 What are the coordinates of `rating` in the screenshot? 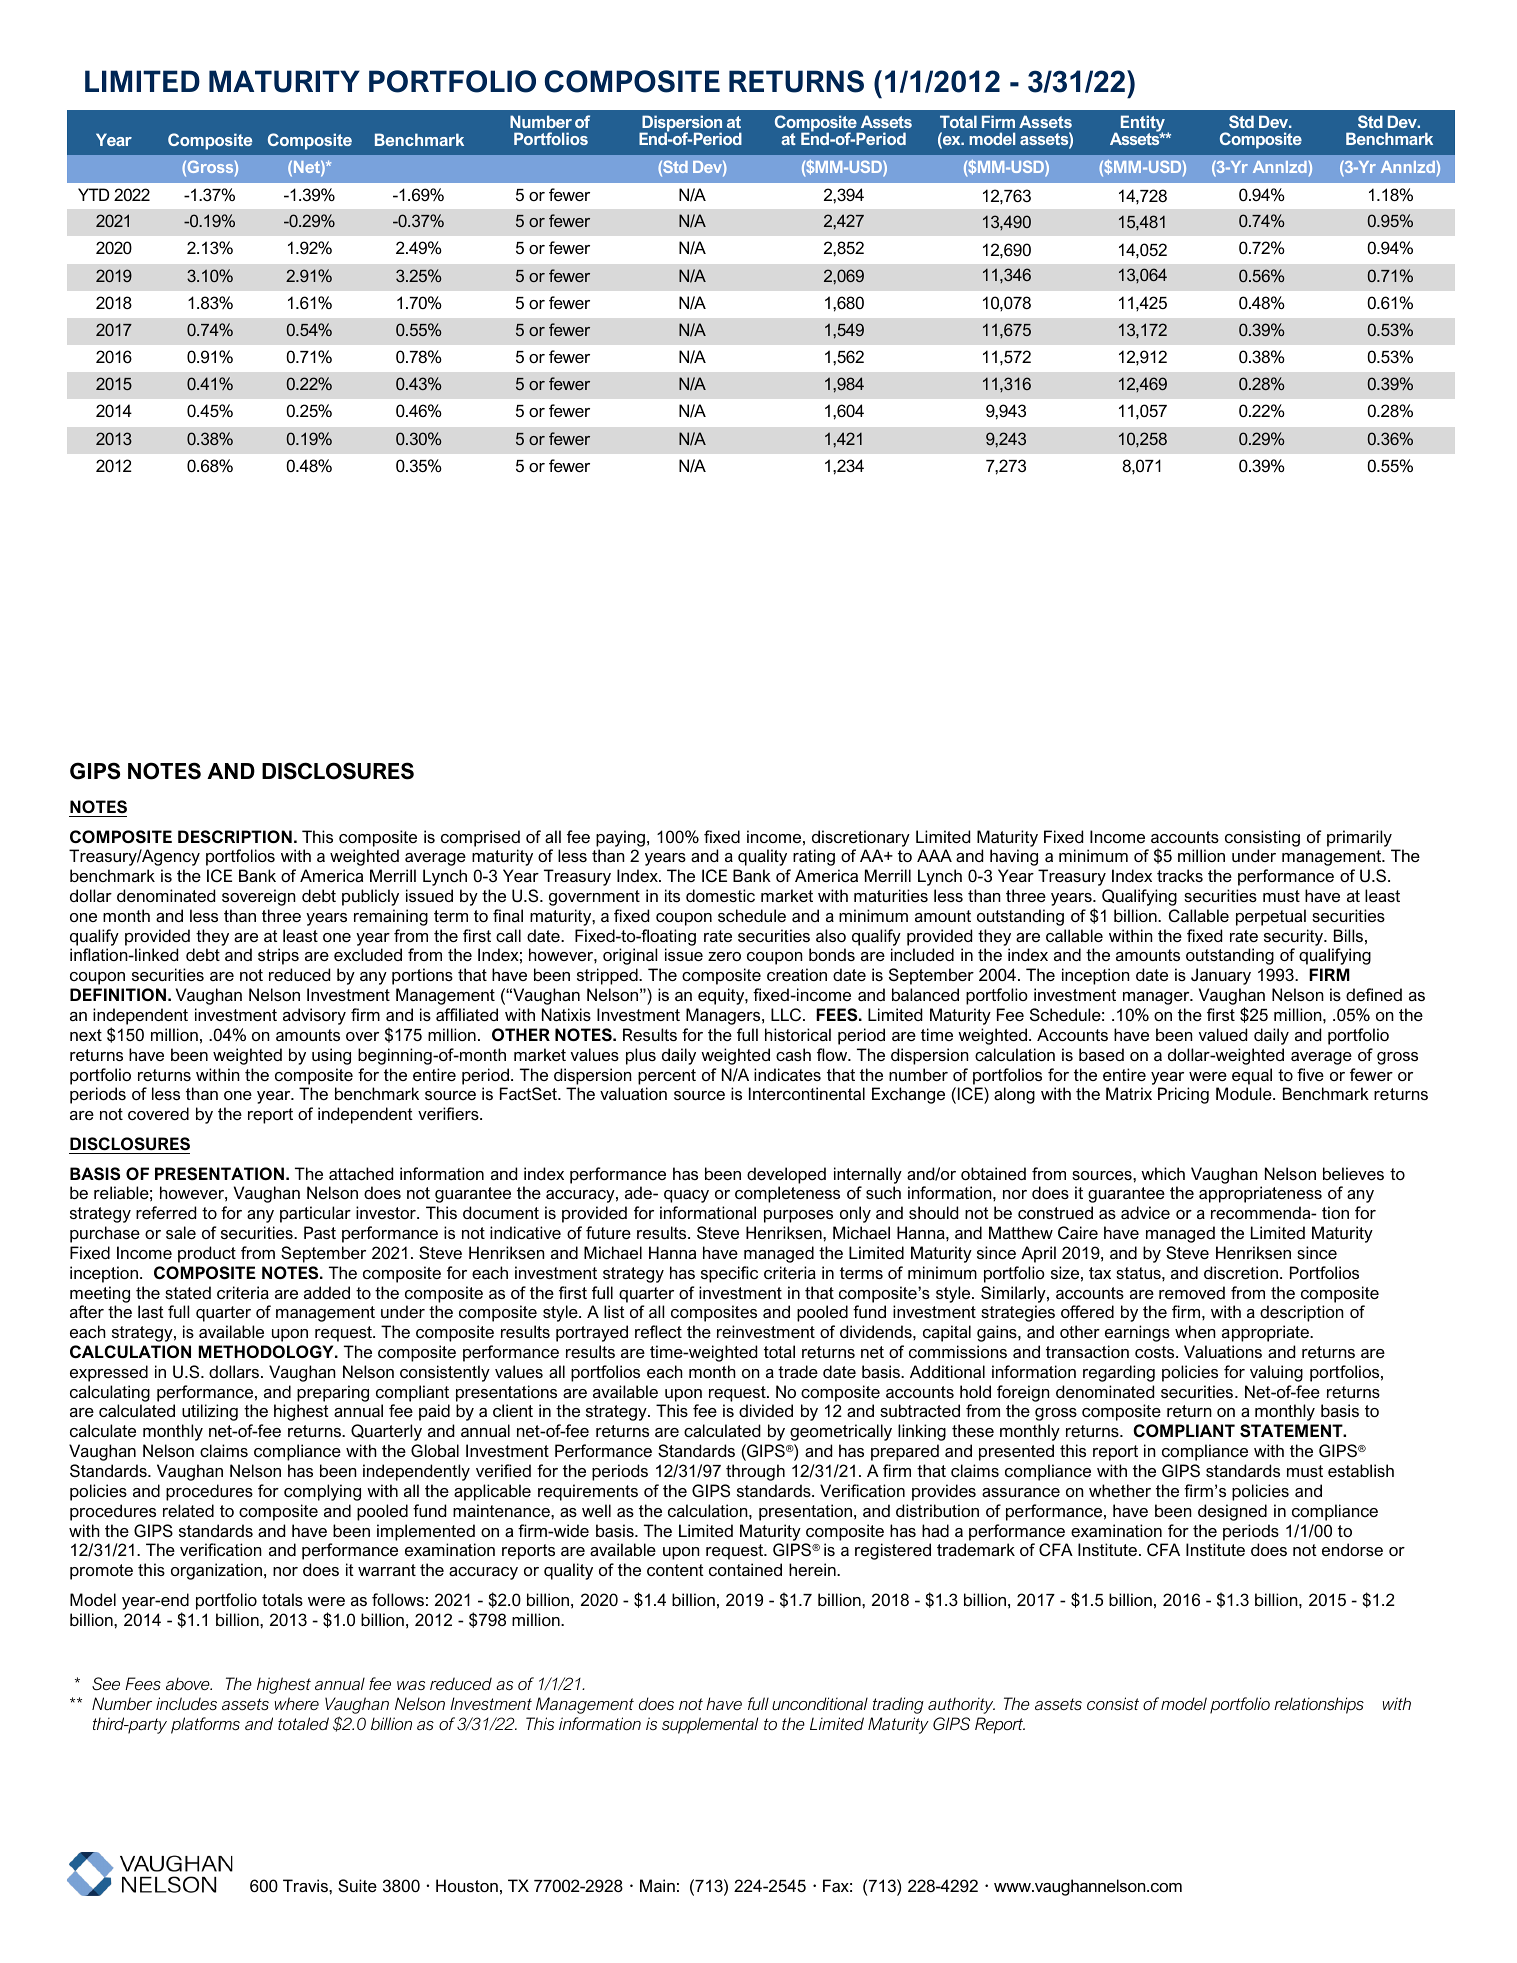 It's located at (814, 857).
